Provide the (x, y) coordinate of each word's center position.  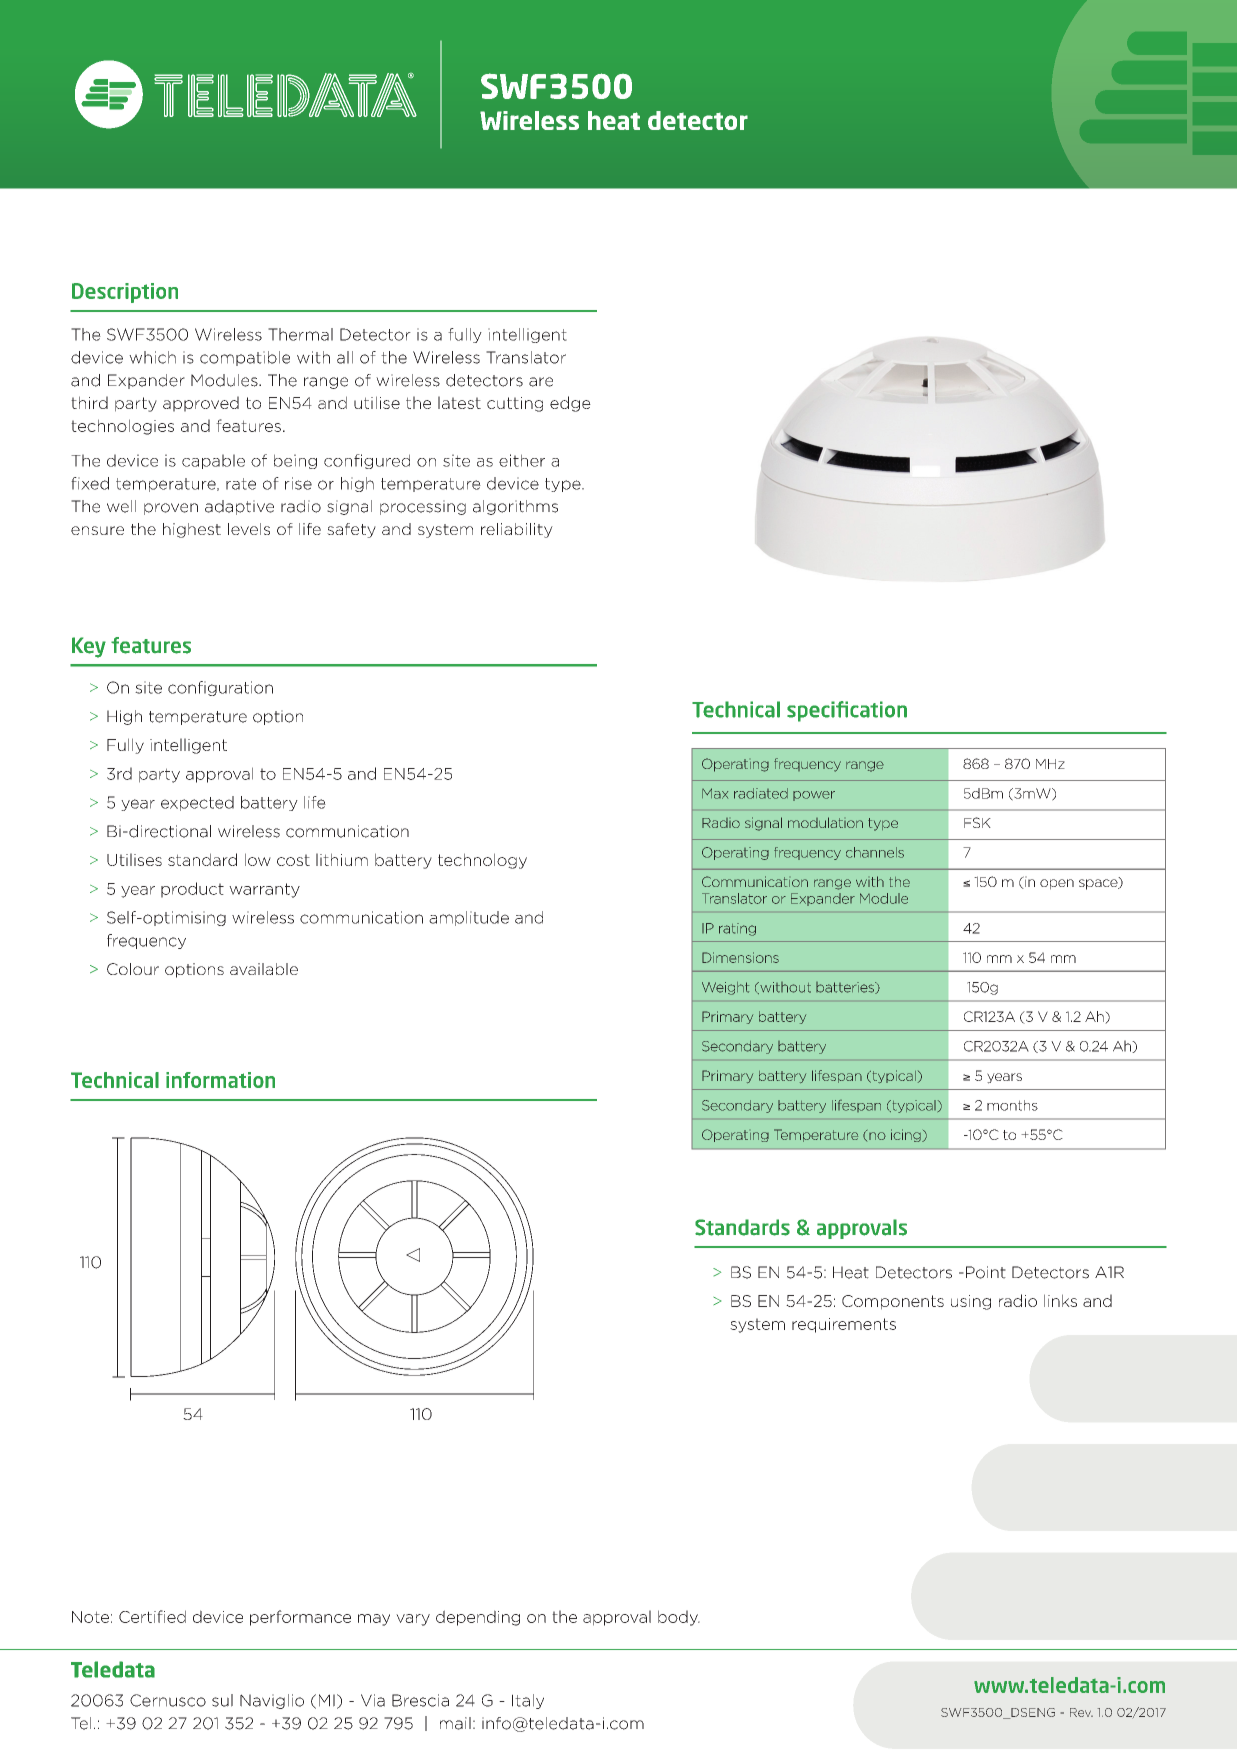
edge (570, 404)
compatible (245, 358)
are (541, 382)
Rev (1081, 1712)
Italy (528, 1701)
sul (222, 1700)
